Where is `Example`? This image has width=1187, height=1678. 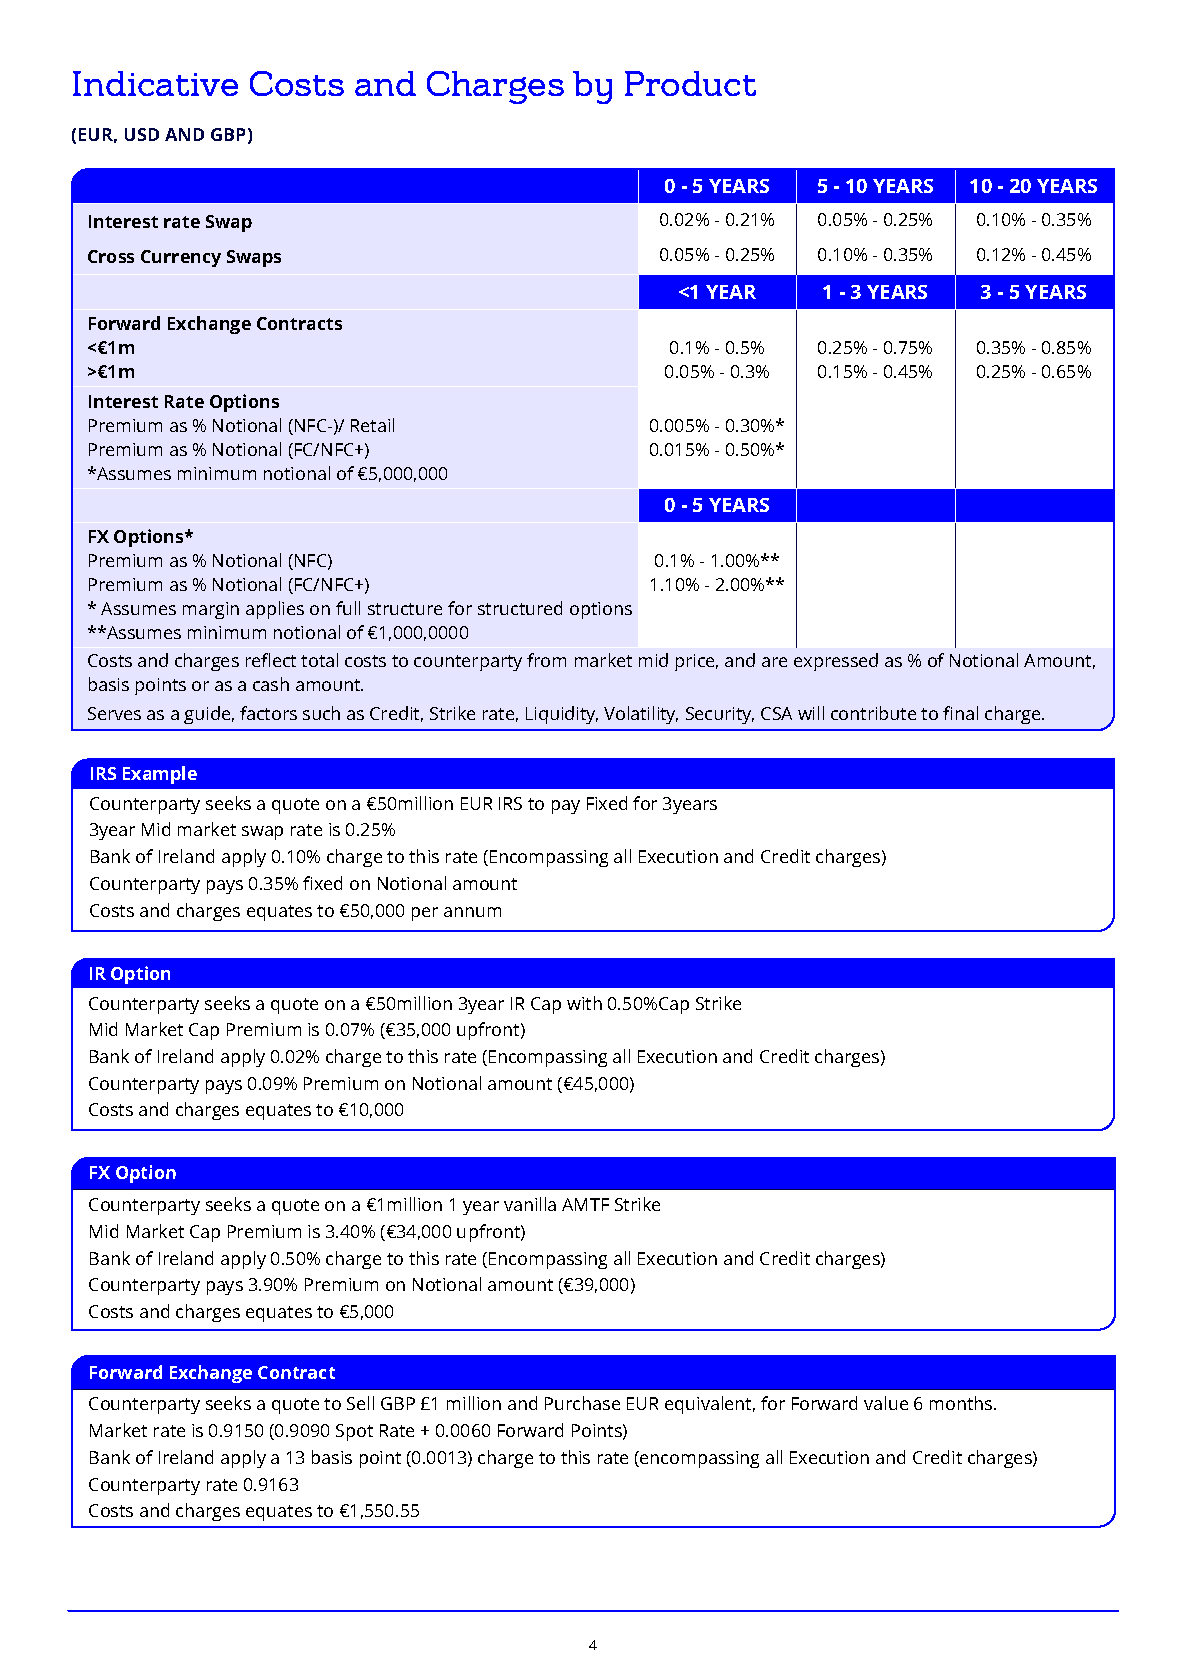
Example is located at coordinates (160, 775).
